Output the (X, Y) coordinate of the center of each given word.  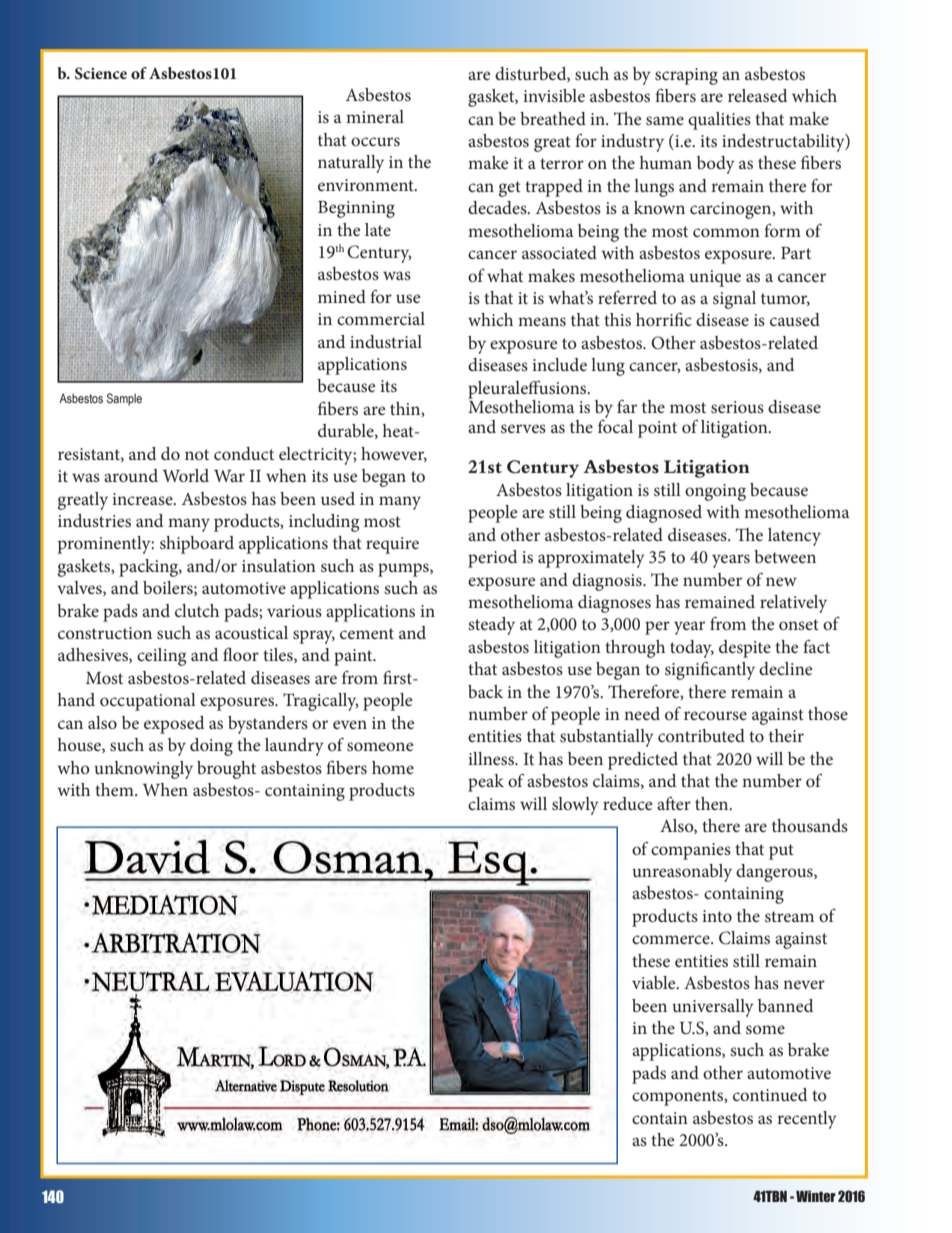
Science (101, 73)
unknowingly (143, 770)
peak (486, 783)
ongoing (715, 492)
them (115, 789)
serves (523, 428)
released (757, 95)
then (713, 803)
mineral (375, 116)
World (186, 475)
